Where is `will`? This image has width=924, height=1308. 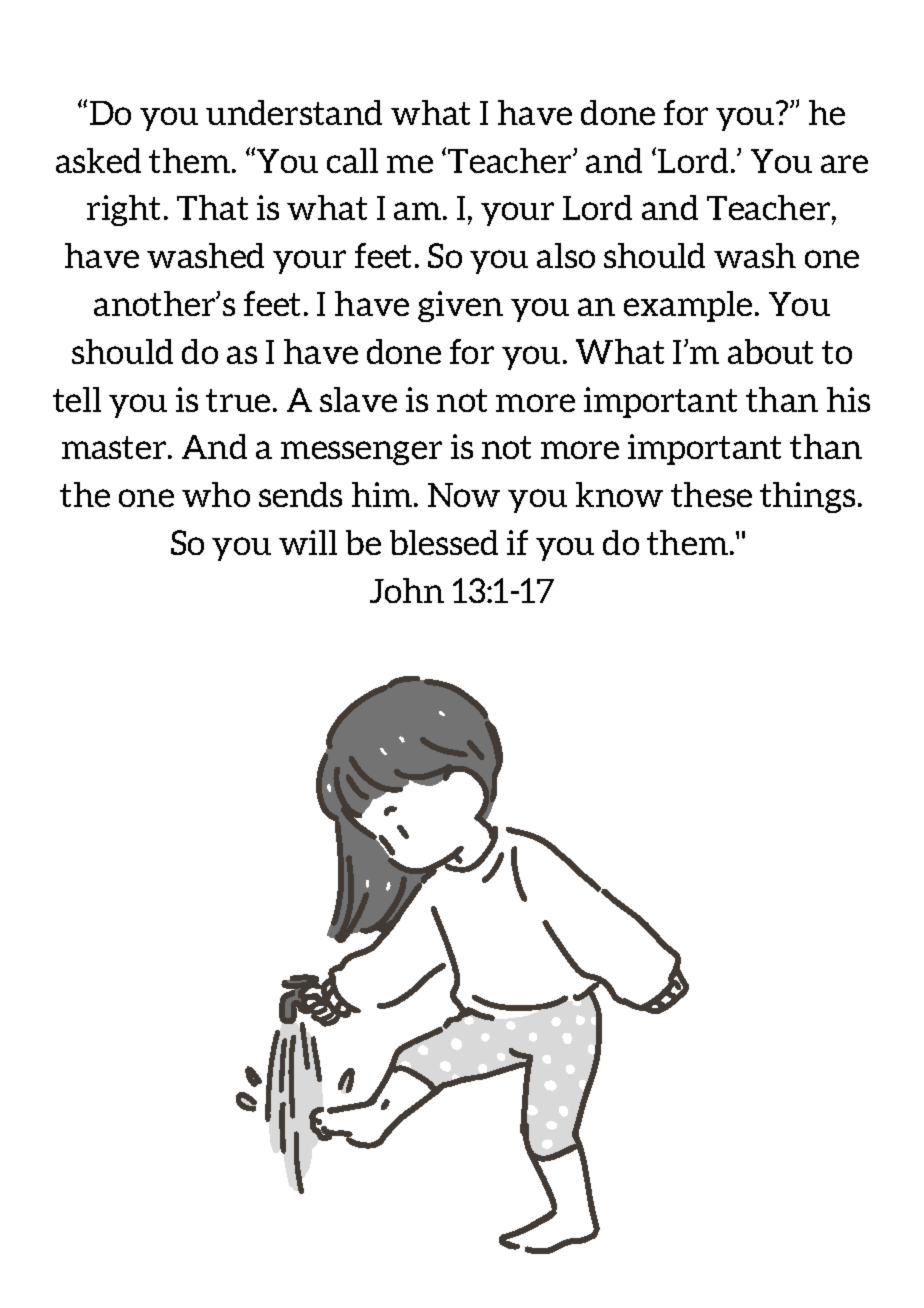 will is located at coordinates (308, 542).
